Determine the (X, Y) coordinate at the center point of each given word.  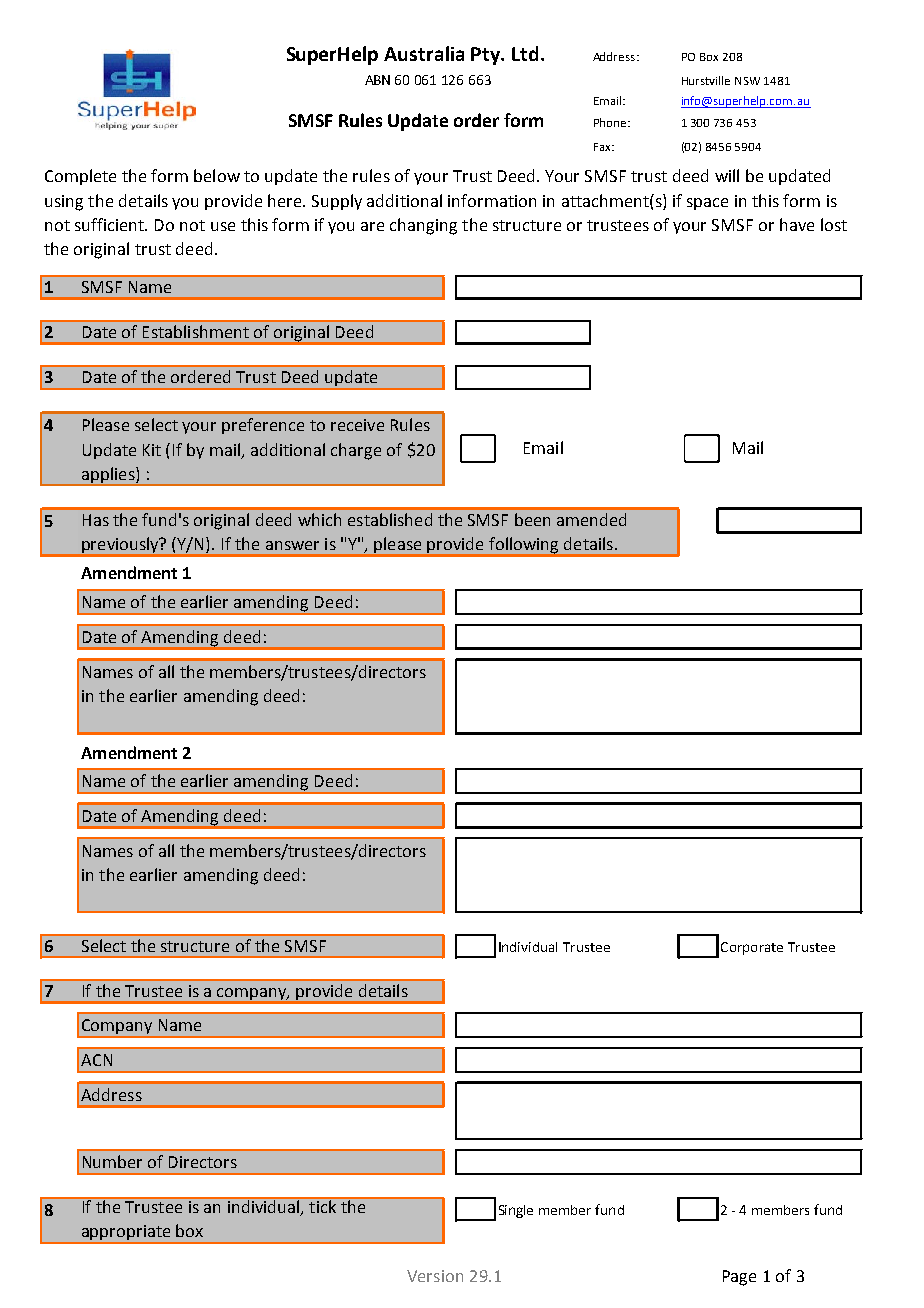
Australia (424, 53)
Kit (152, 450)
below (217, 175)
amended (591, 519)
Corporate (752, 948)
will (727, 175)
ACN (96, 1060)
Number (112, 1161)
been (532, 519)
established (390, 519)
